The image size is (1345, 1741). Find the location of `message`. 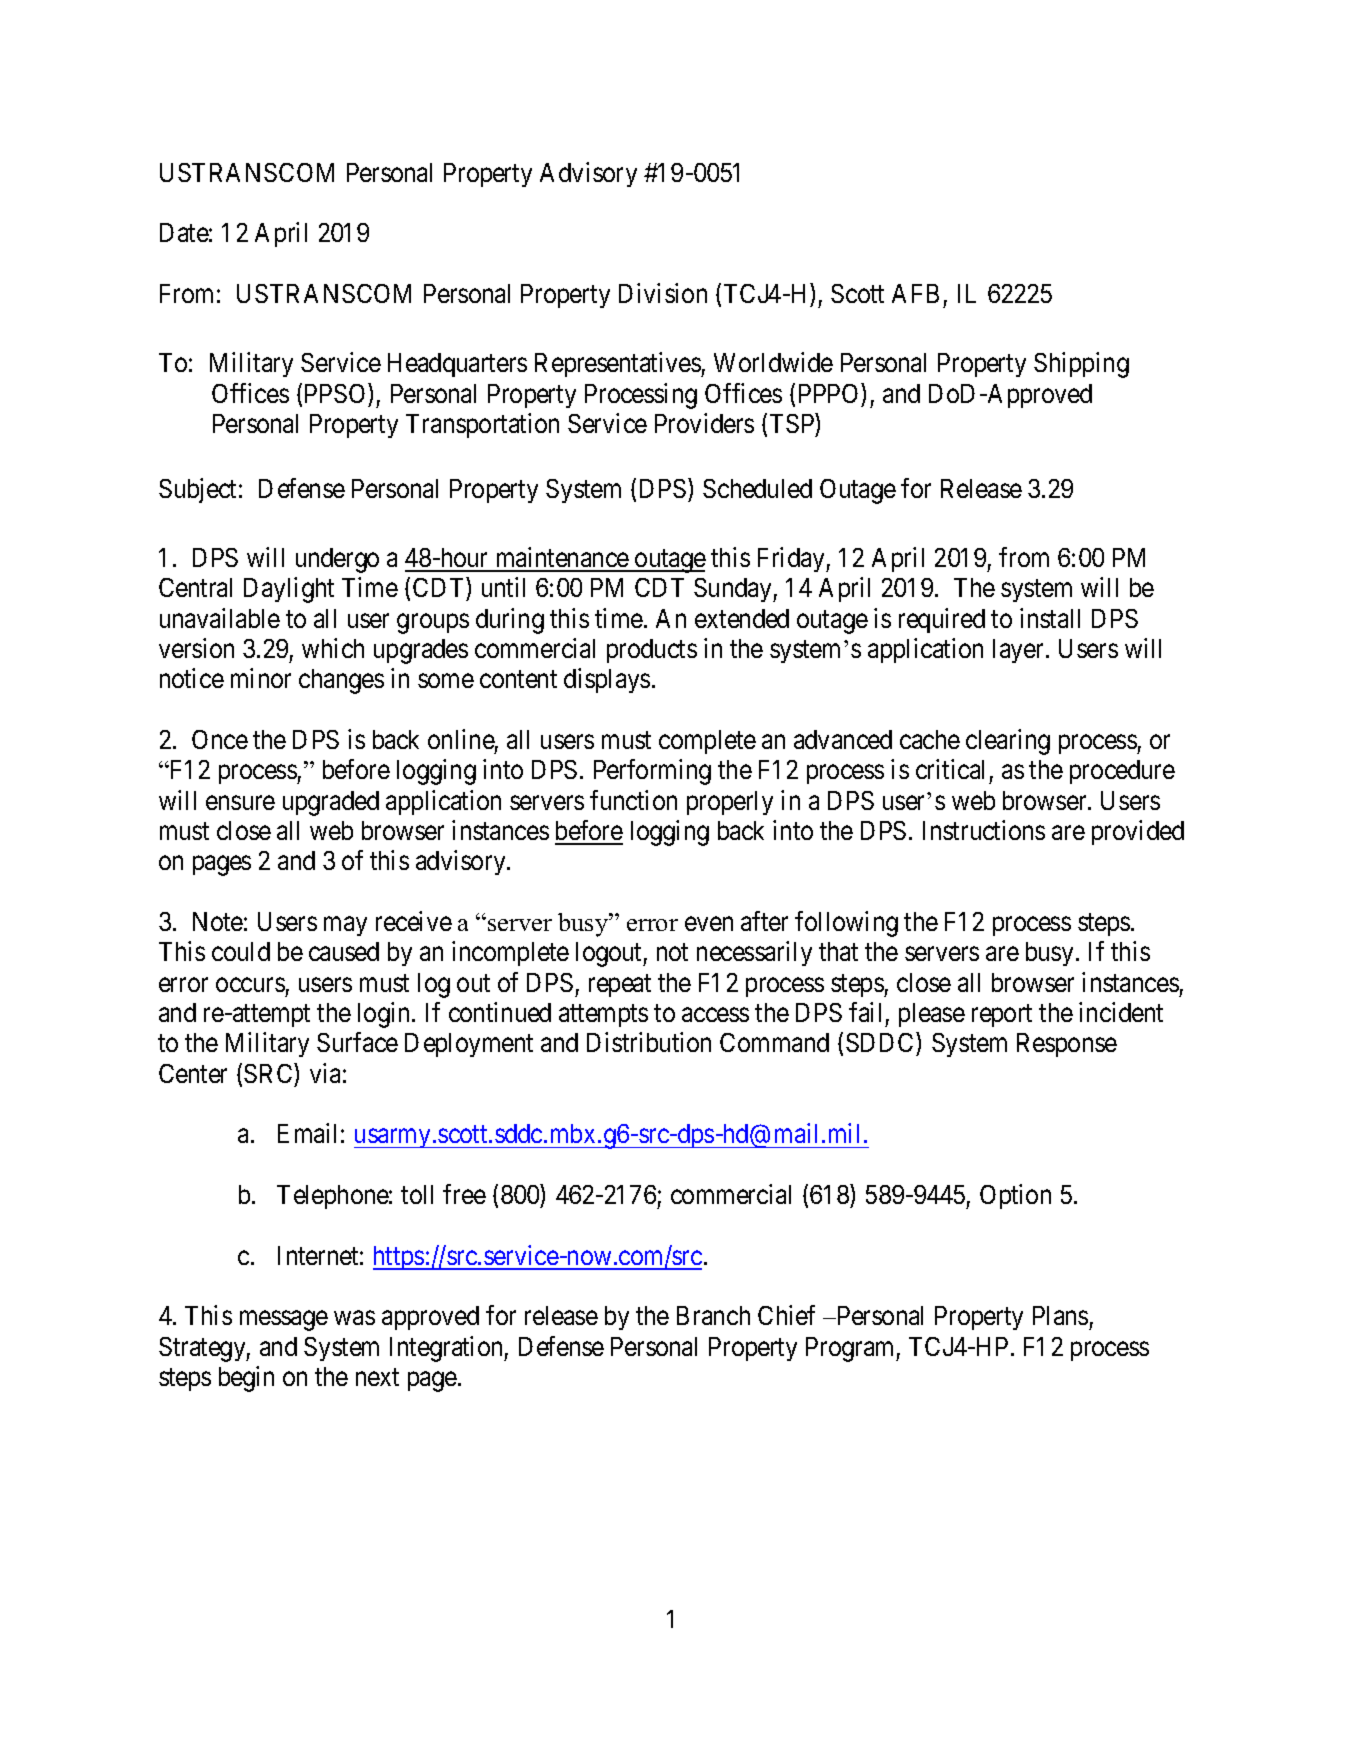

message is located at coordinates (284, 1321).
